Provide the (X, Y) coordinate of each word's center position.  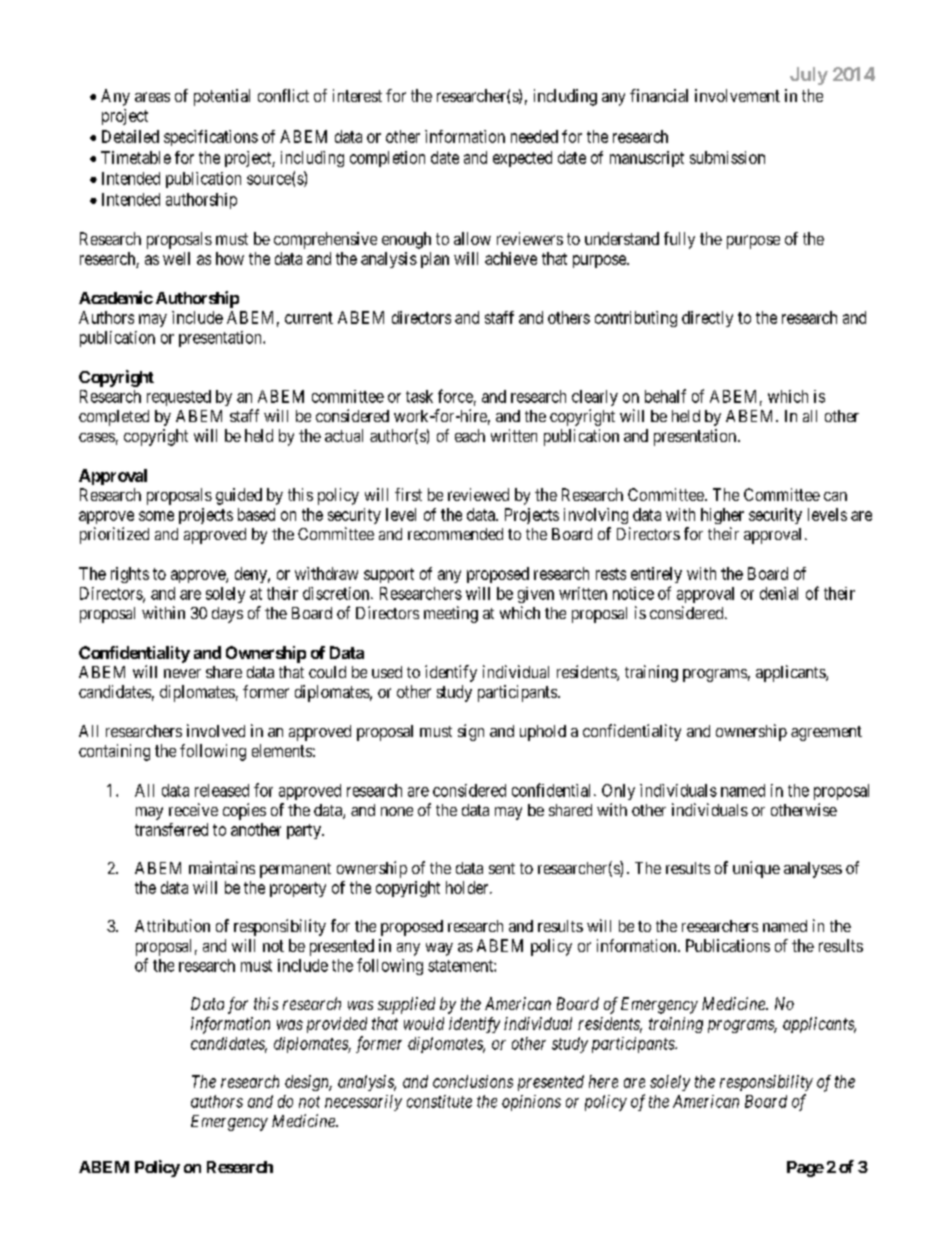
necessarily (363, 1103)
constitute (439, 1101)
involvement (737, 95)
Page (805, 1169)
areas (152, 97)
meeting (451, 614)
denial (779, 593)
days (227, 615)
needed (534, 136)
